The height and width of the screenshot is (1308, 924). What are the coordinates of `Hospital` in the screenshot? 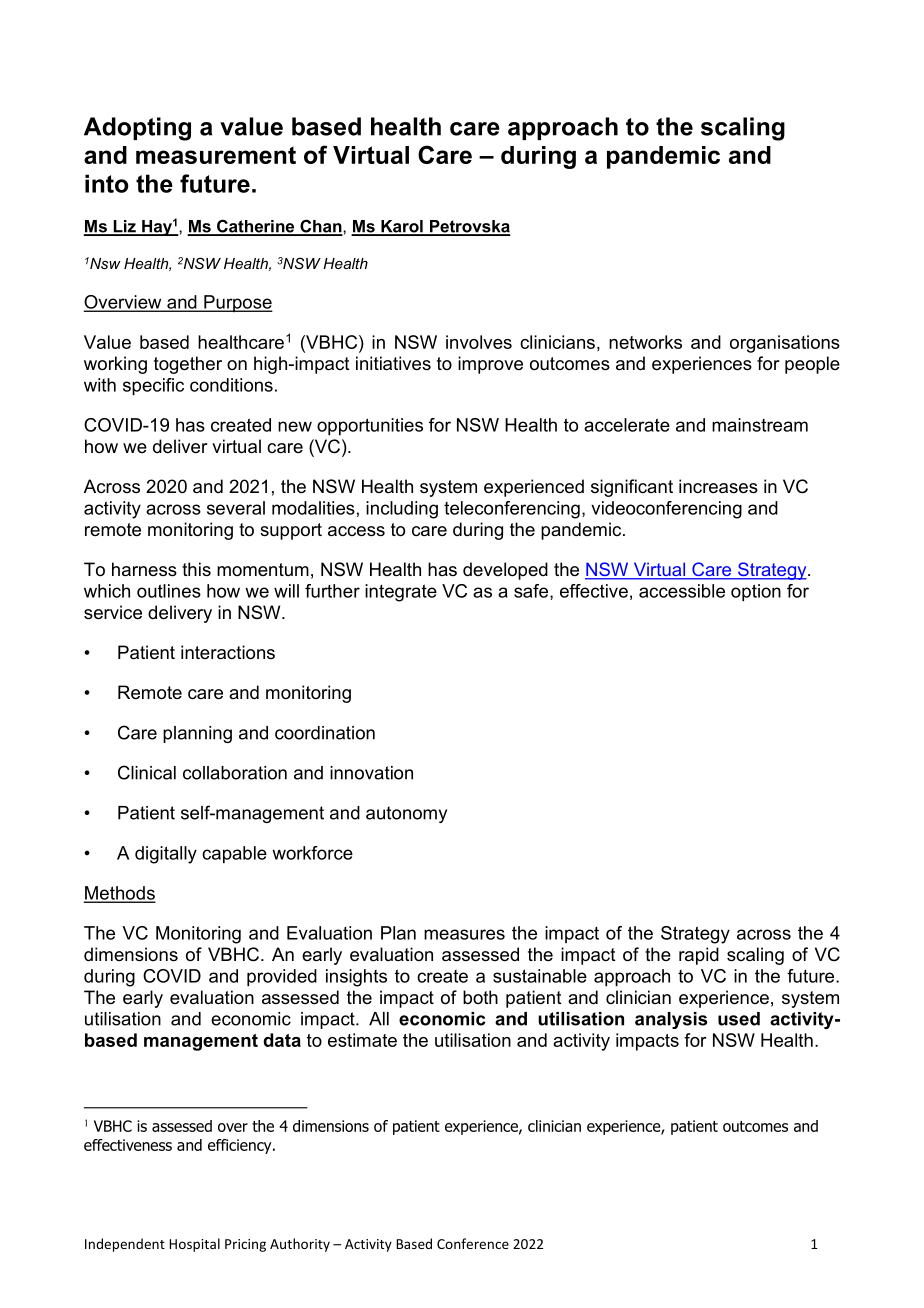 It's located at (194, 1245).
